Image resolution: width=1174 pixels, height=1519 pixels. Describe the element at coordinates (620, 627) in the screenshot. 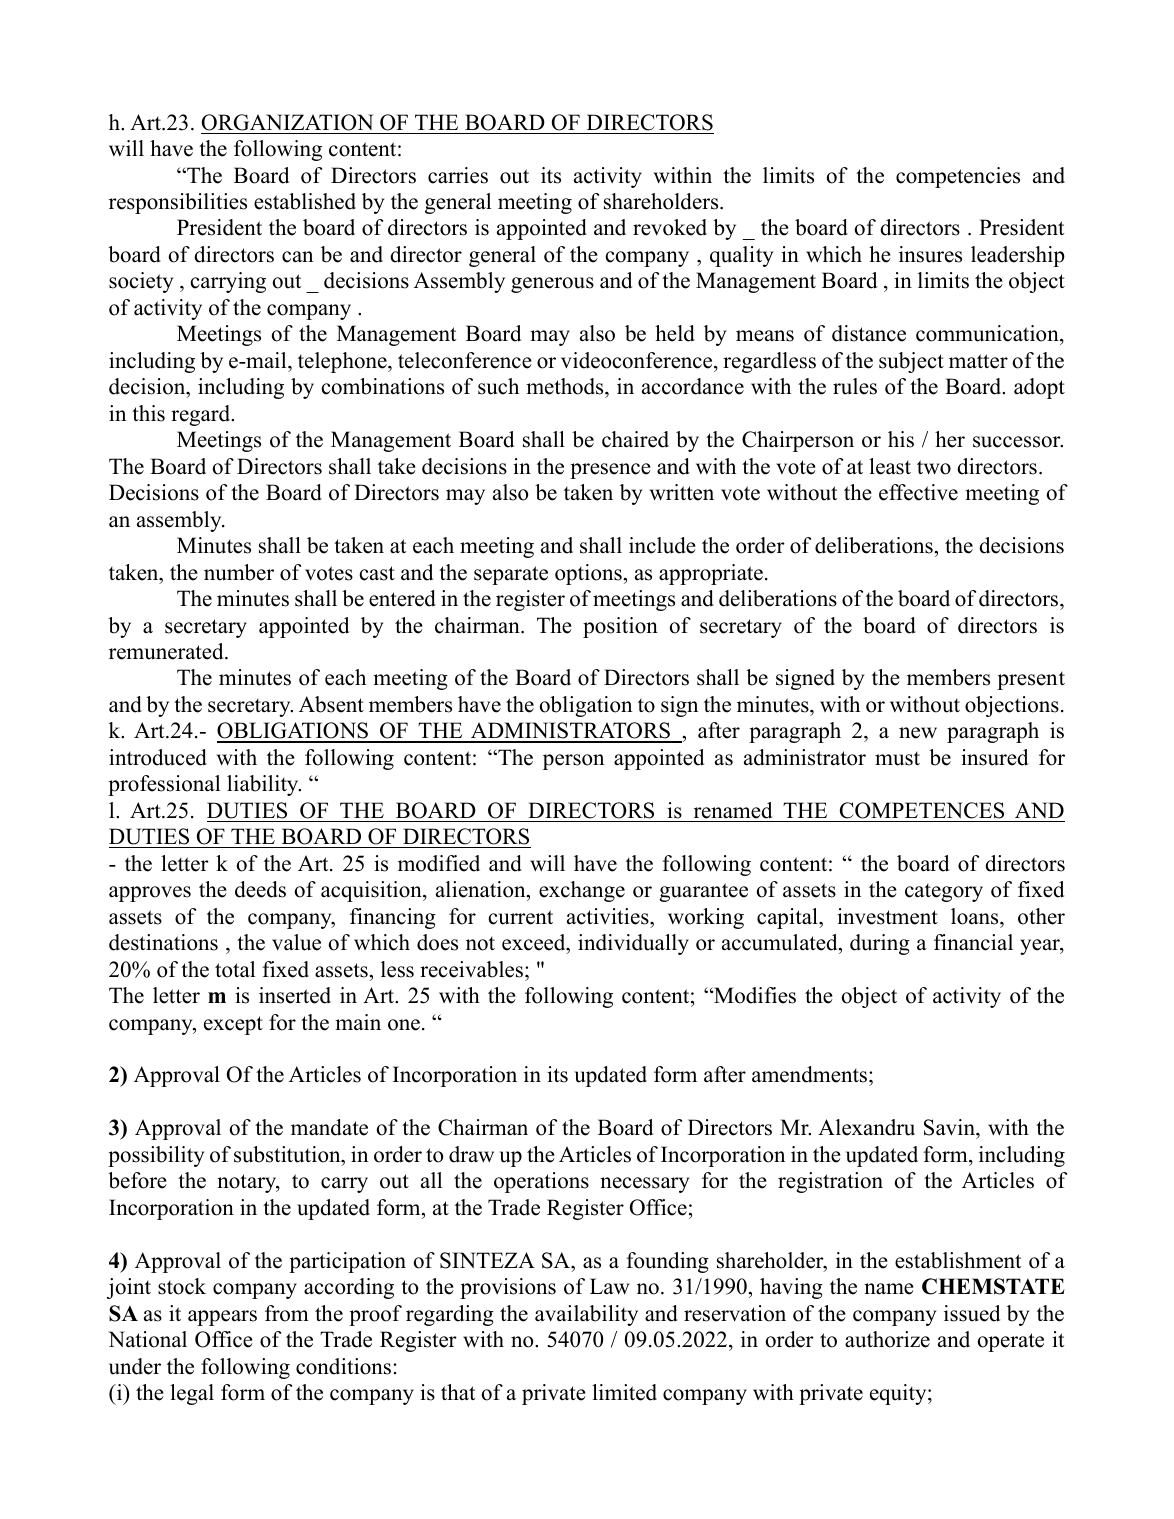

I see `position` at that location.
